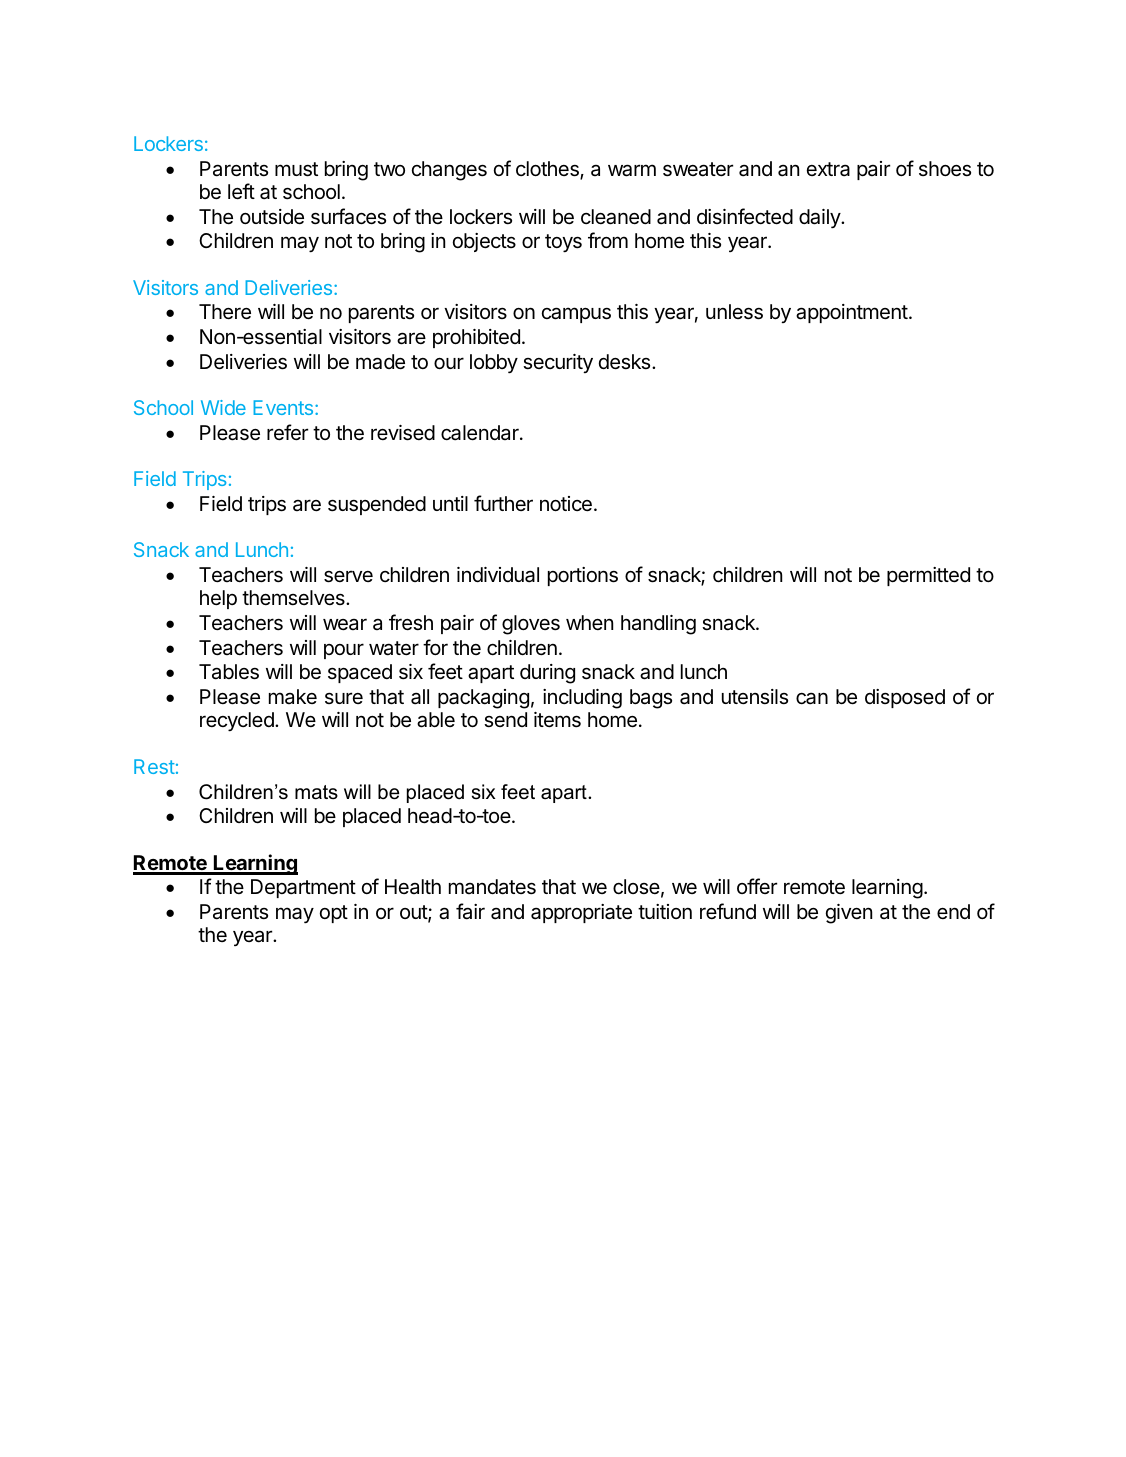 The image size is (1126, 1457). Describe the element at coordinates (581, 913) in the page. I see `appropriate` at that location.
